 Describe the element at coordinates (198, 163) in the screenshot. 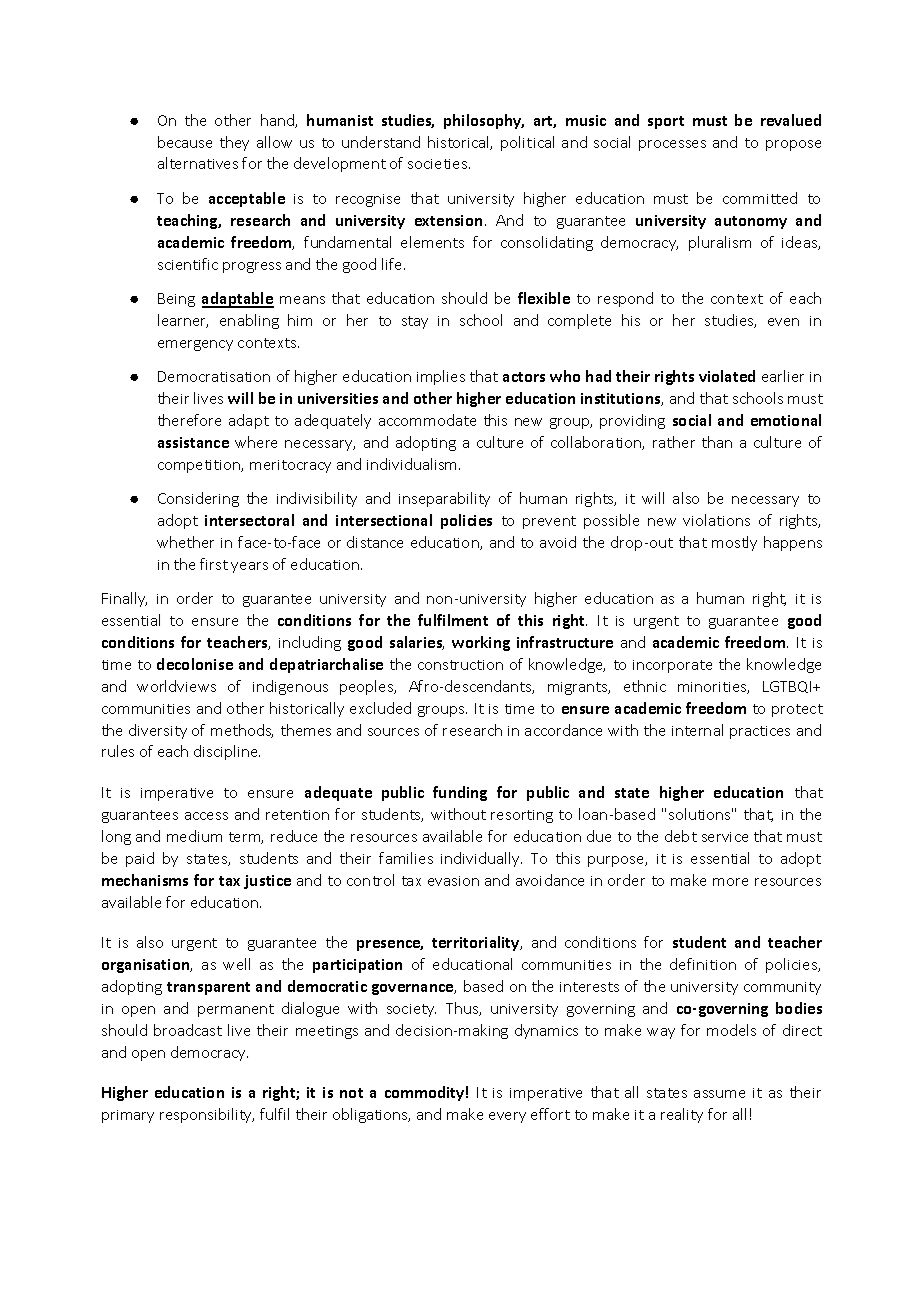

I see `alternatives` at that location.
